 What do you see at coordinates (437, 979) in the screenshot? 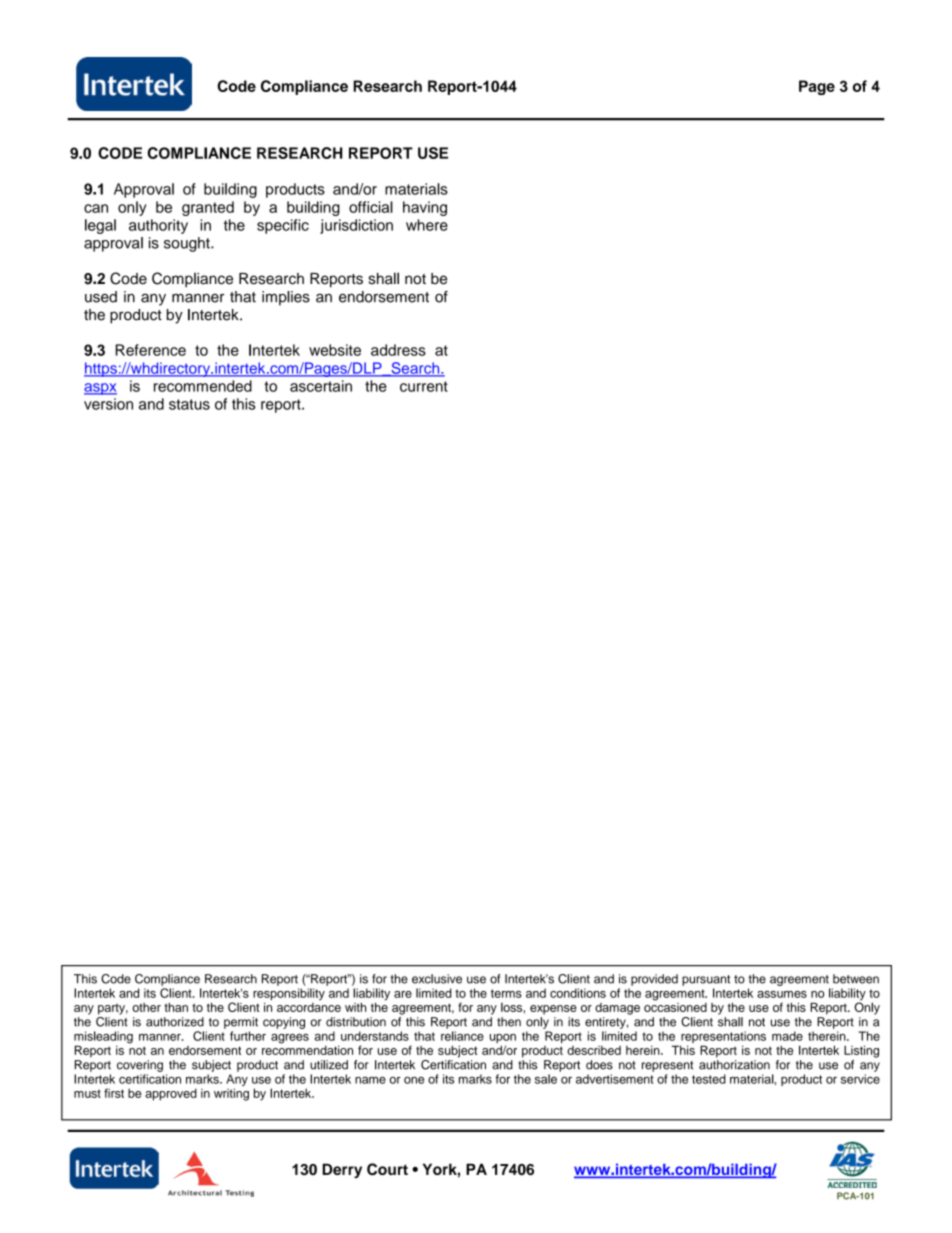
I see `exclusive` at bounding box center [437, 979].
